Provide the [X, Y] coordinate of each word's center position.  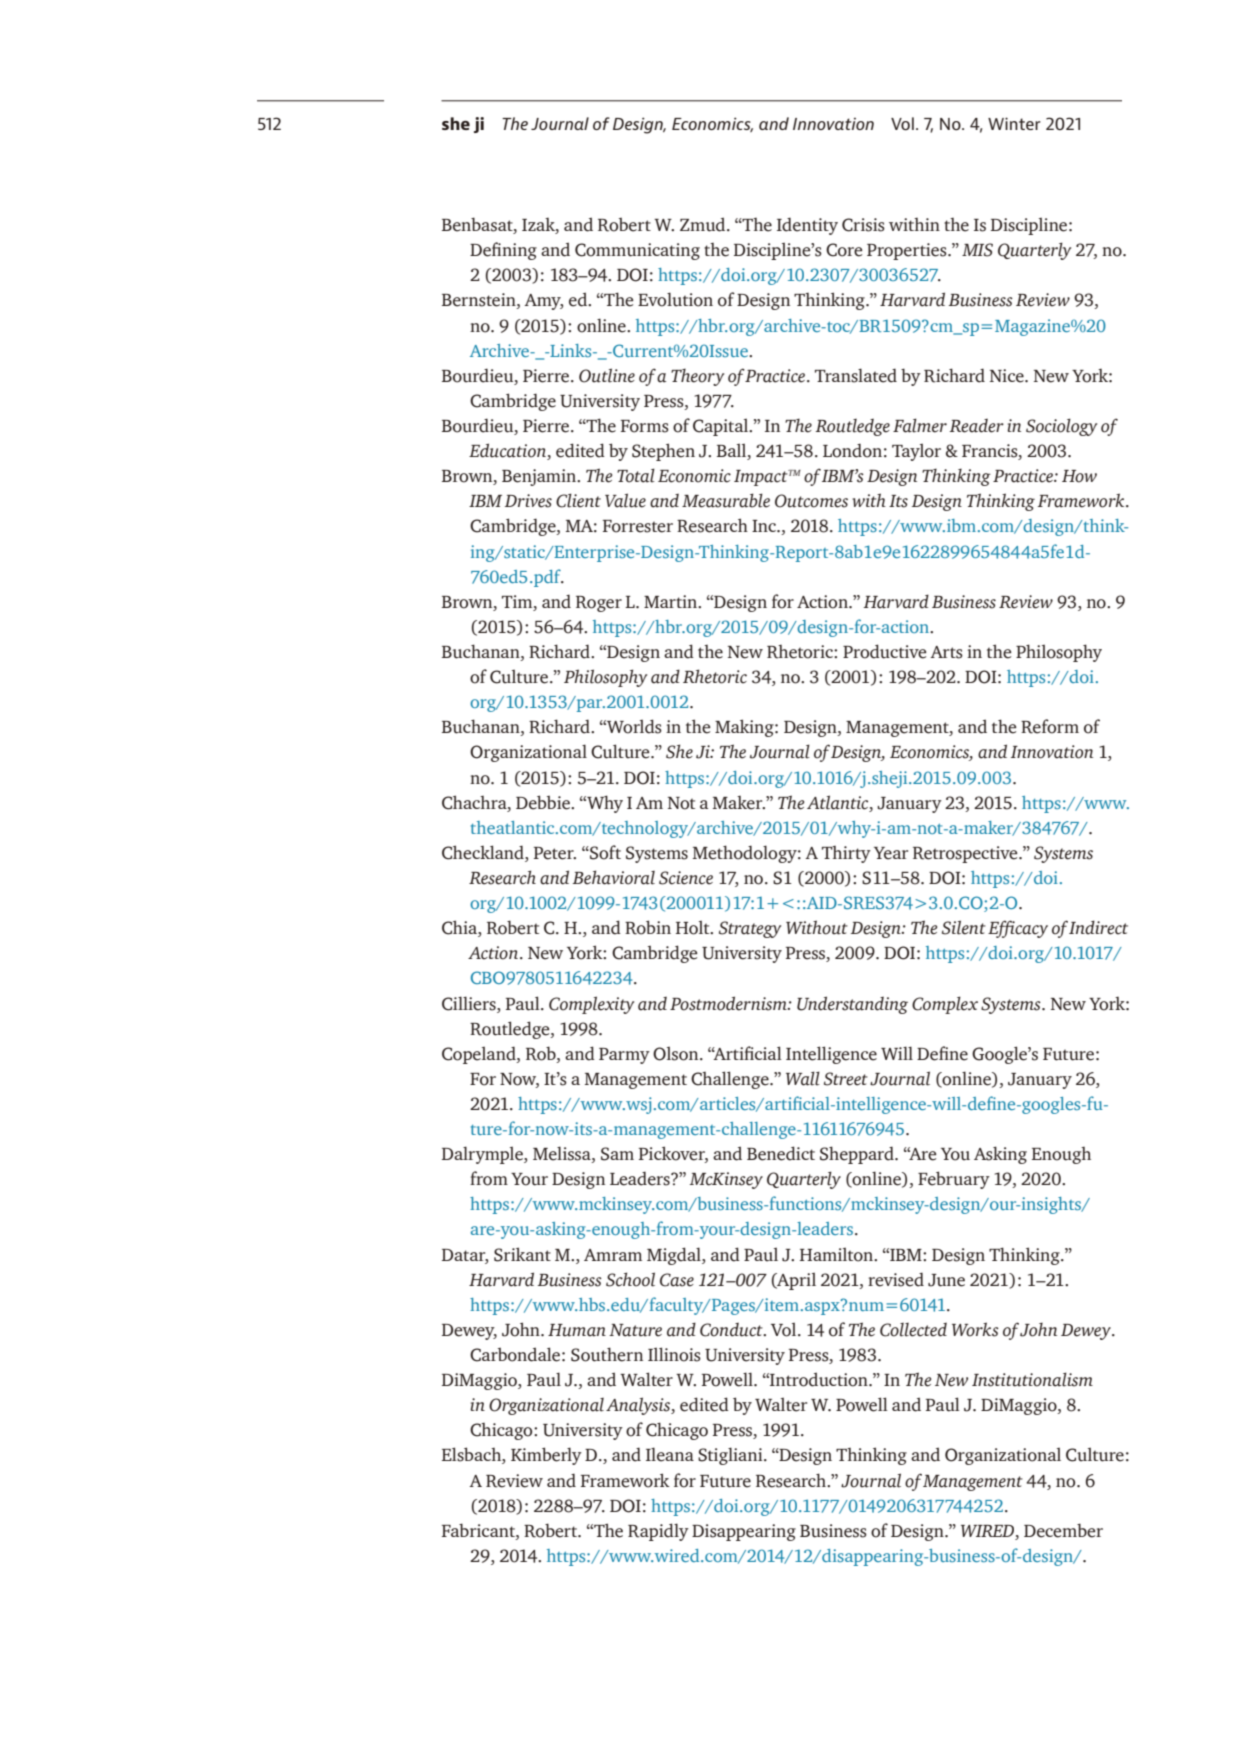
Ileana [670, 1454]
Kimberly [546, 1456]
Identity [807, 226]
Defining [503, 251]
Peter [555, 853]
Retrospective [966, 854]
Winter [1014, 123]
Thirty [846, 854]
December [1063, 1530]
